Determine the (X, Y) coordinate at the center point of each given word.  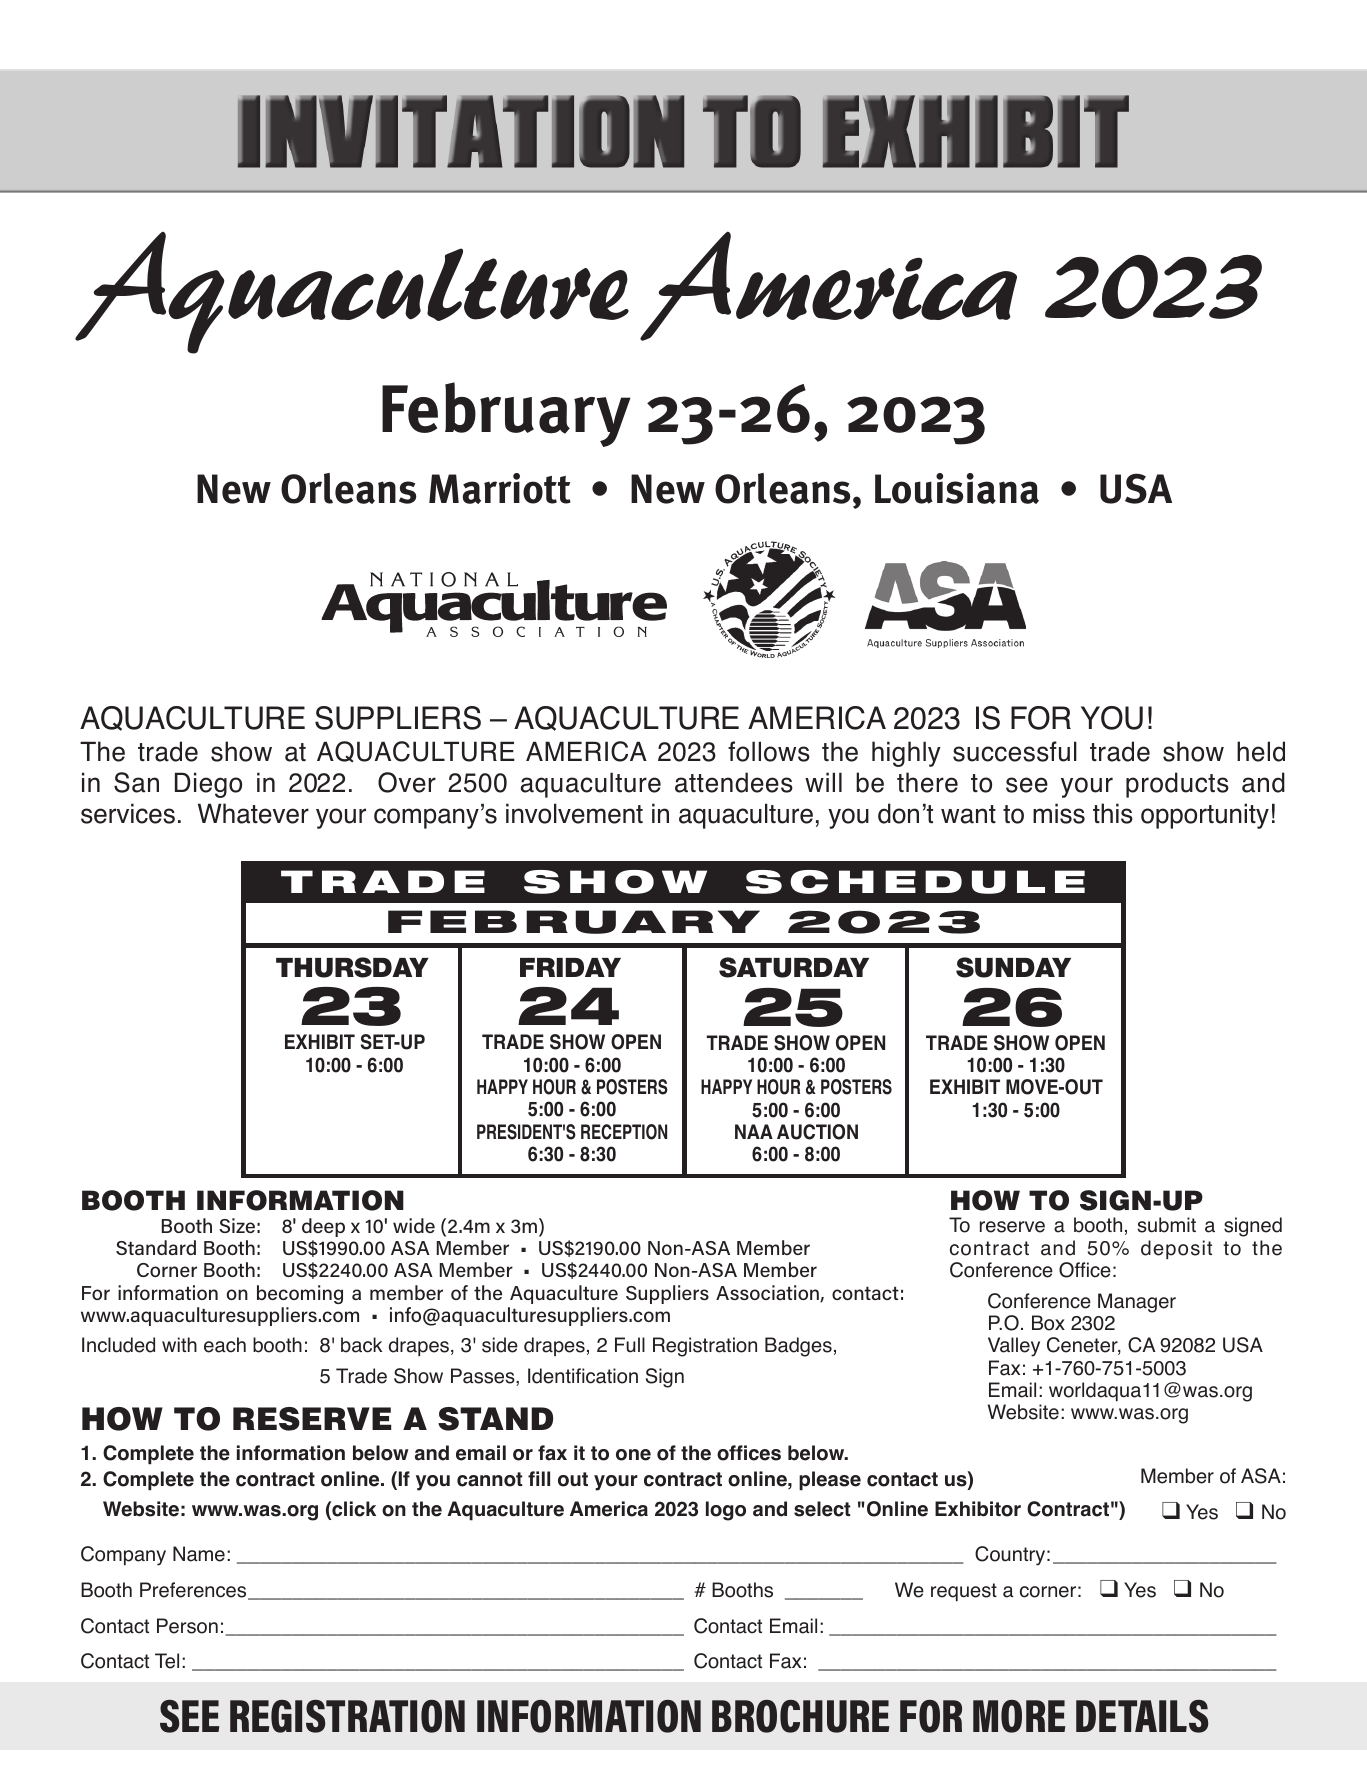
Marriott (500, 488)
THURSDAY (352, 967)
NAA (754, 1131)
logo (726, 1511)
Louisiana (957, 488)
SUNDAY (1013, 967)
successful (1015, 751)
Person (187, 1626)
